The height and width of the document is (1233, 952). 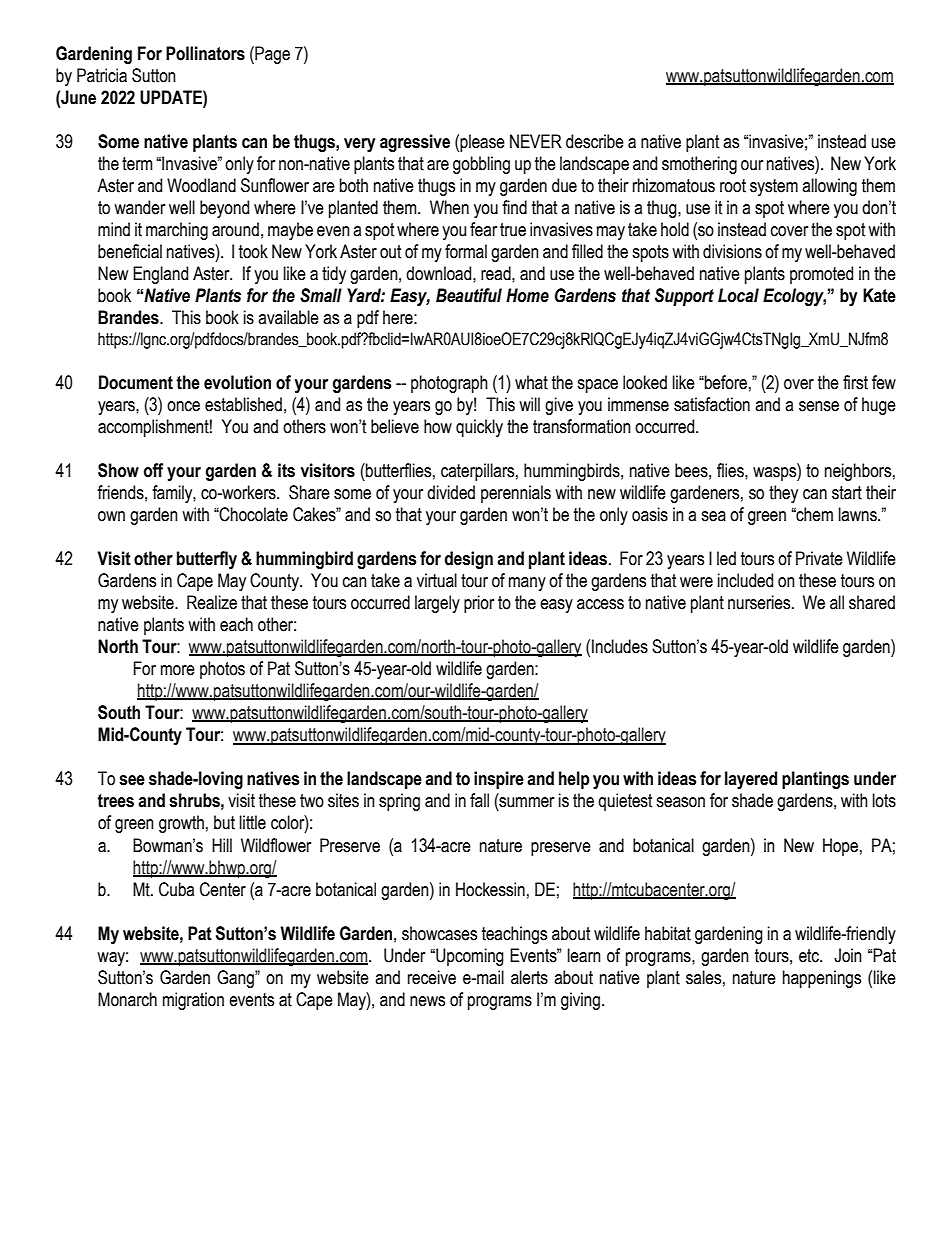 I want to click on nurseries, so click(x=760, y=602).
